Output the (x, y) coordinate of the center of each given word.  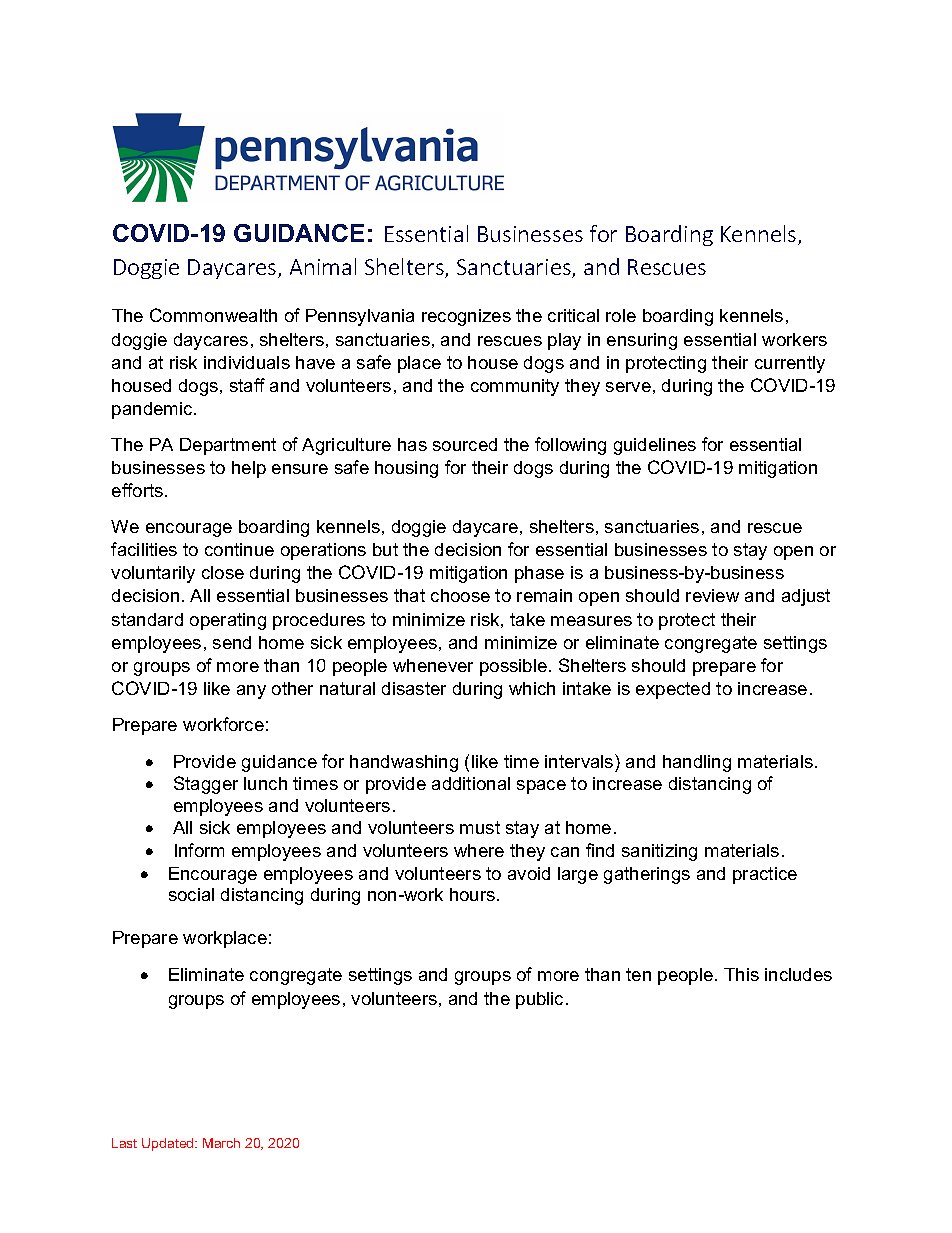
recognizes (466, 317)
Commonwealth (213, 315)
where (479, 850)
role (621, 315)
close (223, 572)
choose (460, 595)
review (712, 595)
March (221, 1143)
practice (765, 875)
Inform (199, 850)
